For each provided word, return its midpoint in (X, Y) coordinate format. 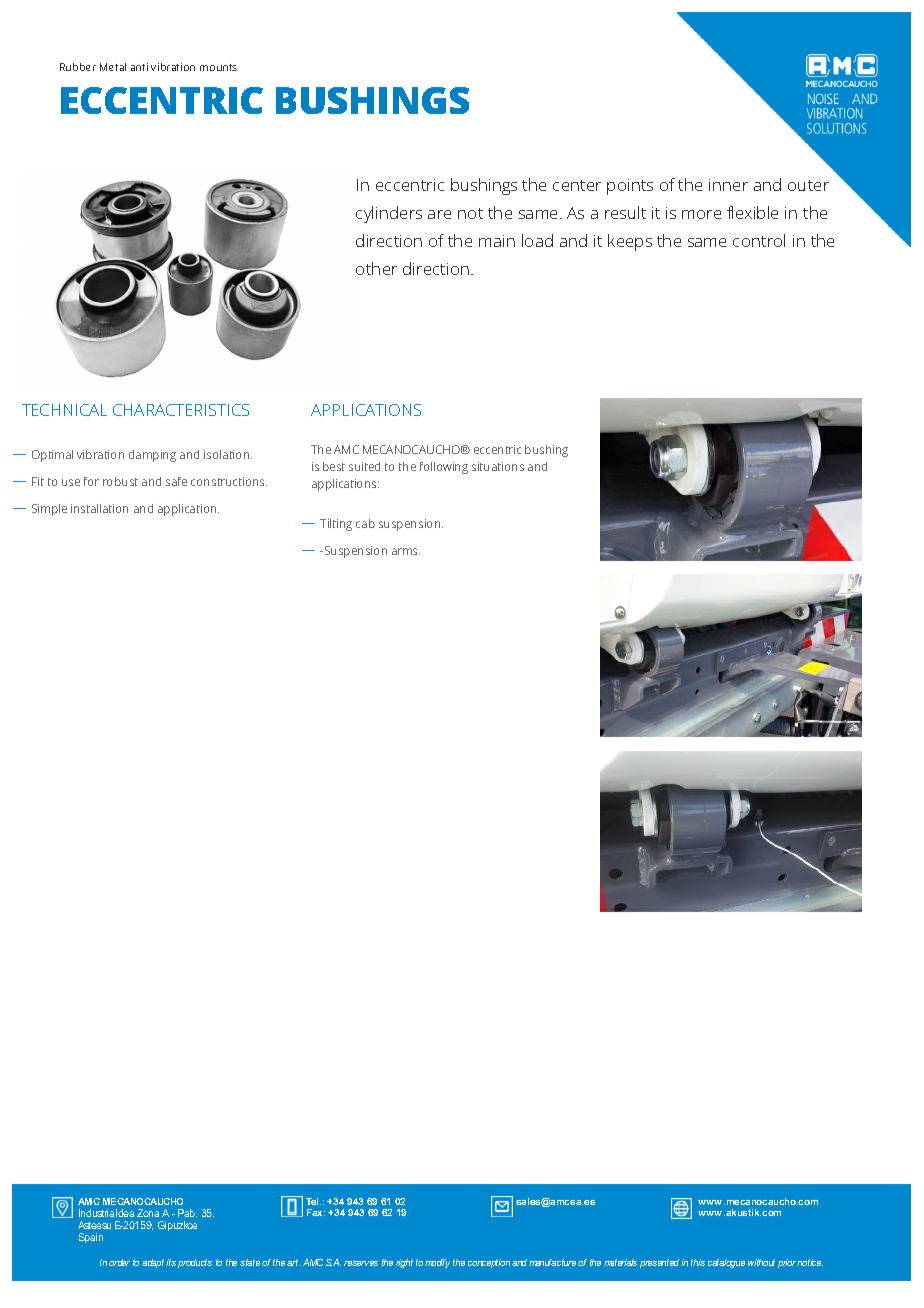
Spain (90, 1238)
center (577, 185)
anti (139, 67)
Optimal (52, 456)
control (759, 240)
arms (406, 551)
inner (728, 185)
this (698, 1262)
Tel (313, 1201)
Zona (148, 1213)
